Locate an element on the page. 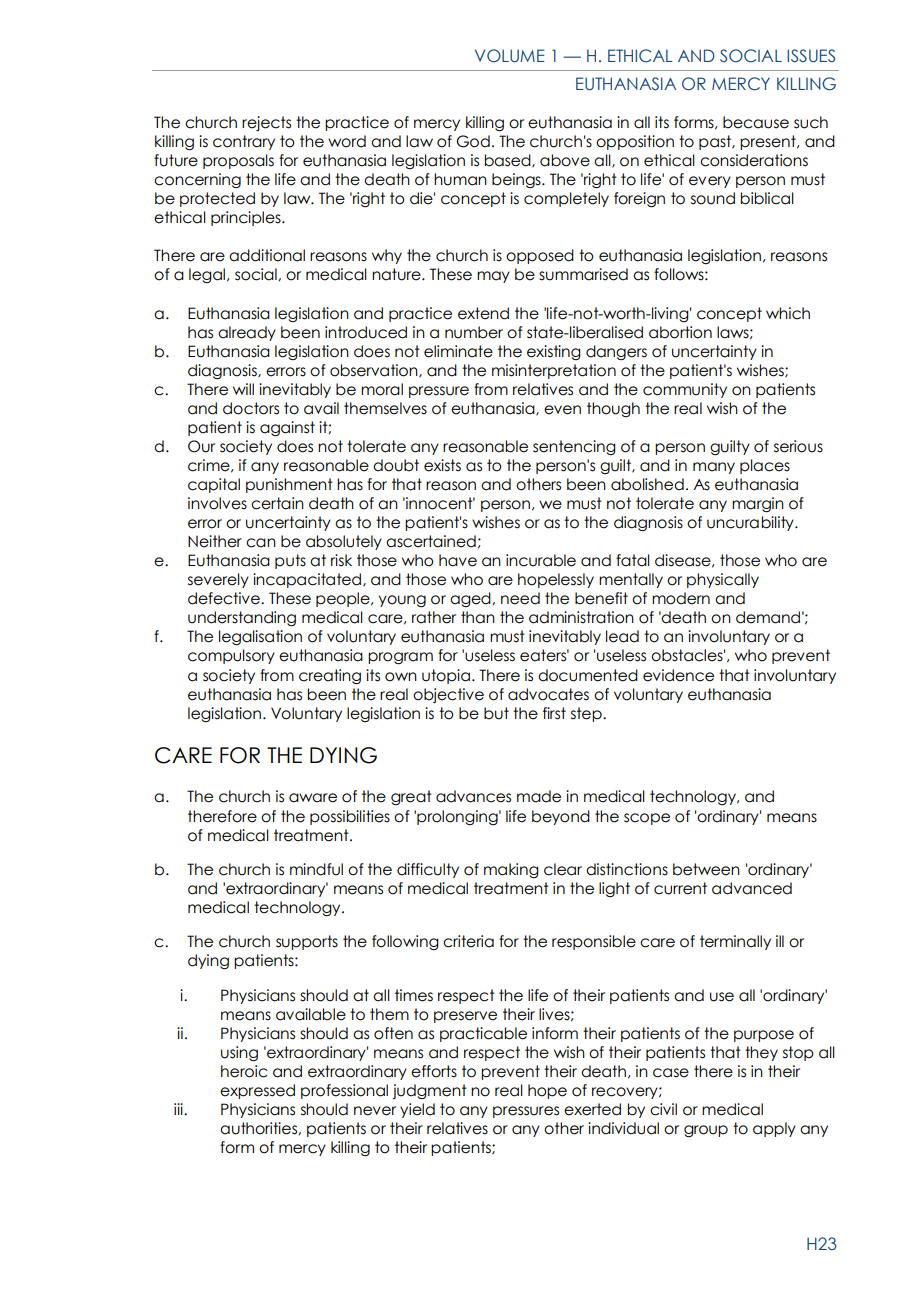 The height and width of the page is (1308, 924). rejects is located at coordinates (266, 123).
